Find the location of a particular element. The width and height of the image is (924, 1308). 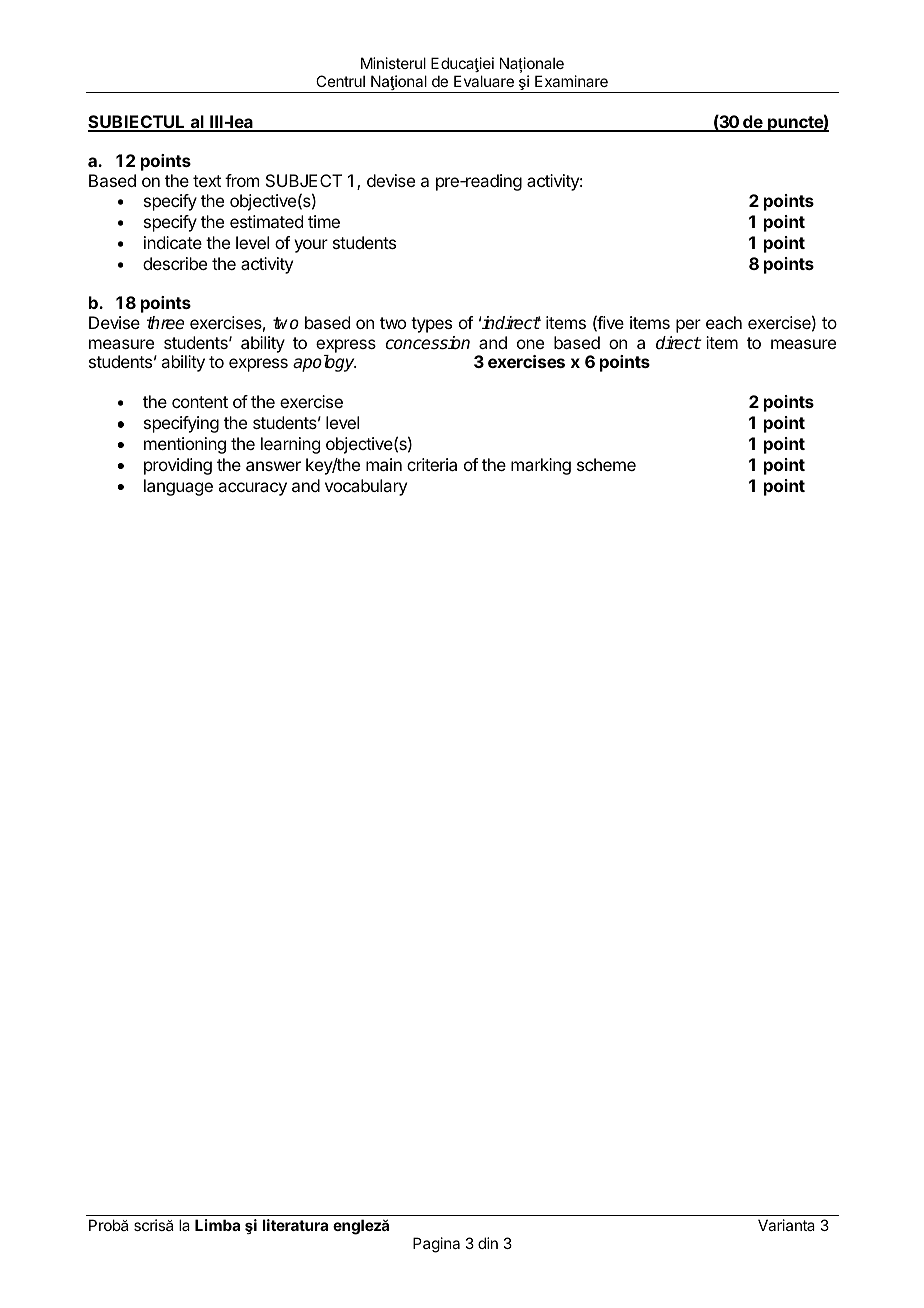

one is located at coordinates (530, 344).
